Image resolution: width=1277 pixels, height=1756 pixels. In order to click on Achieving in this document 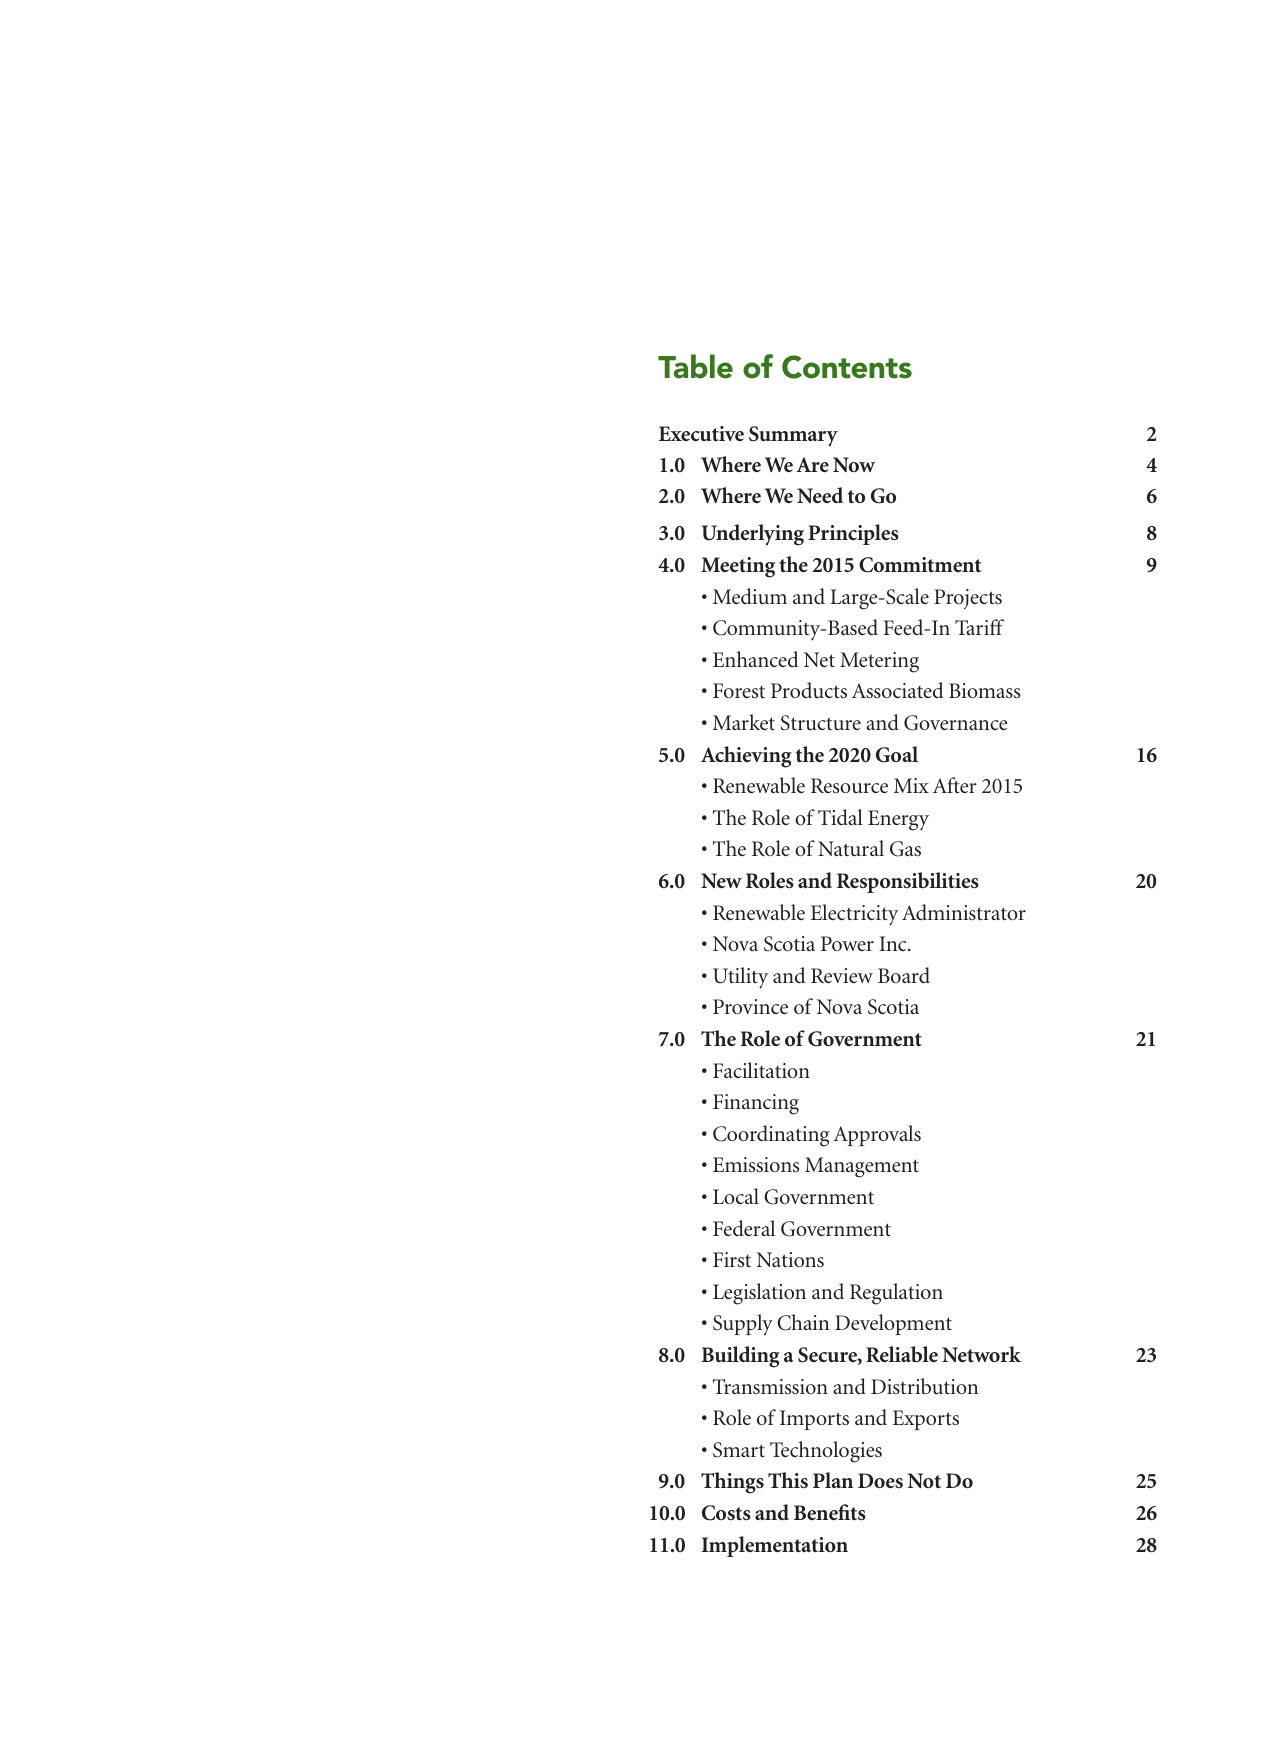, I will do `click(746, 757)`.
